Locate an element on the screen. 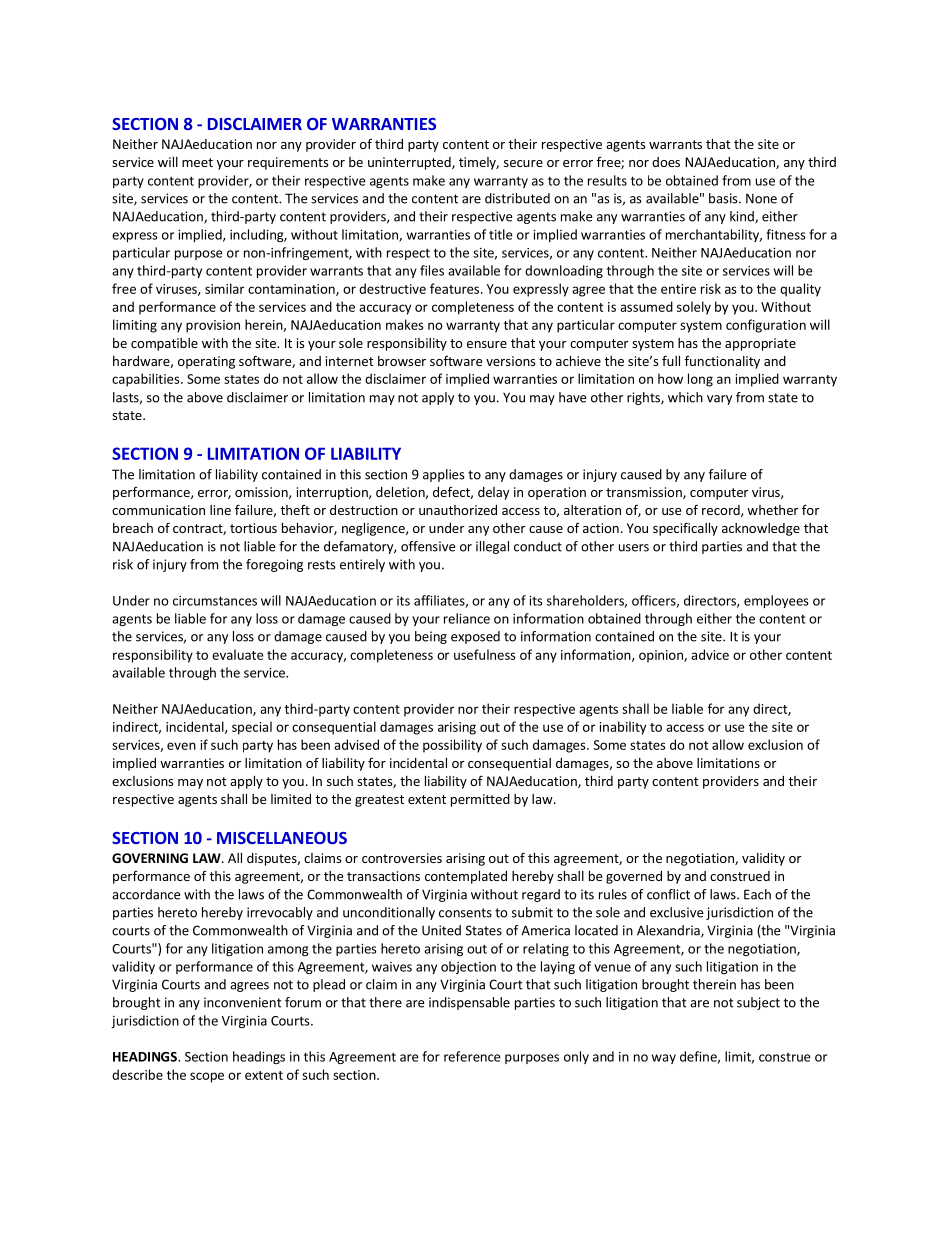  even is located at coordinates (181, 746).
